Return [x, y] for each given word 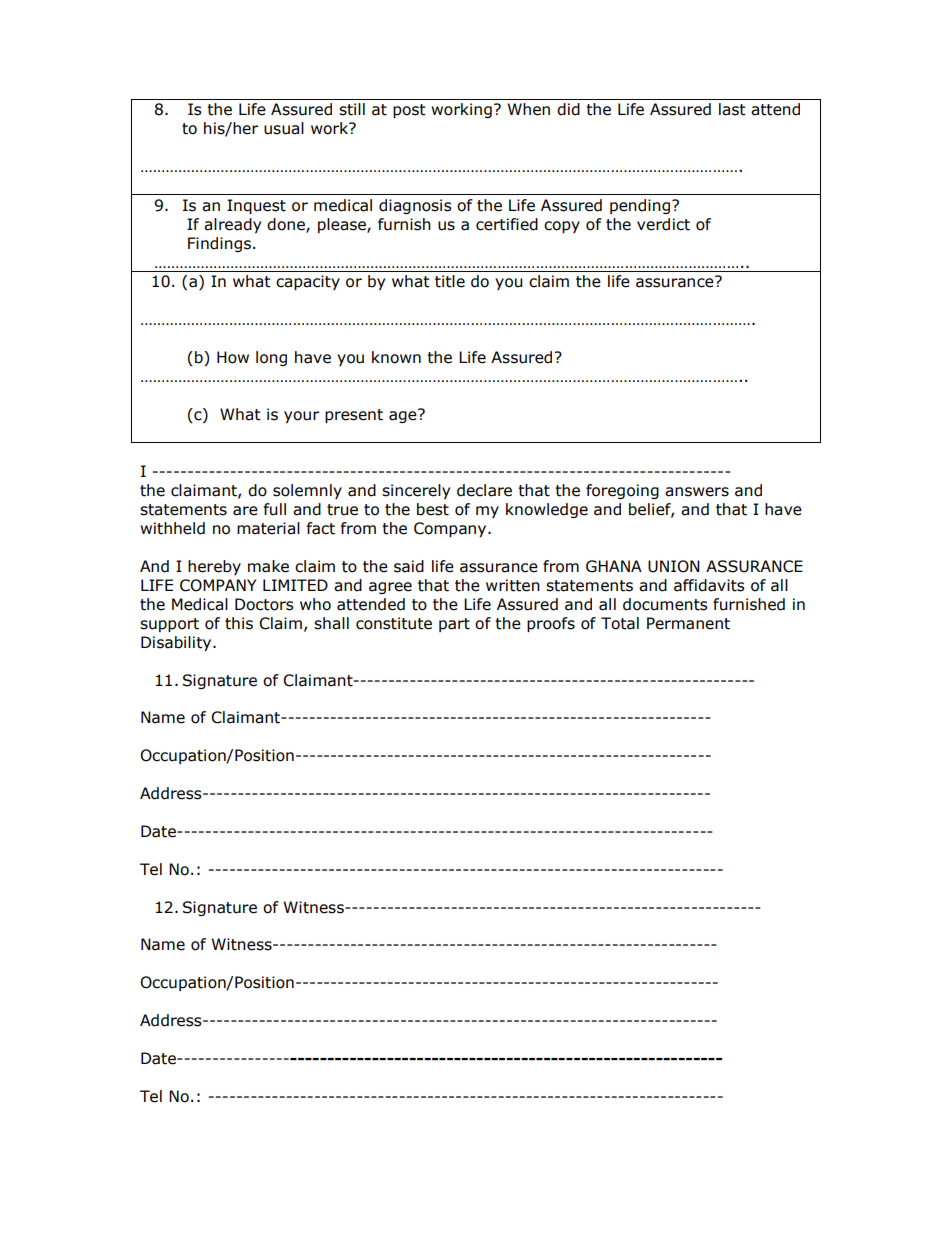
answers [697, 492]
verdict [663, 224]
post [409, 111]
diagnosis [415, 206]
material [268, 528]
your [301, 417]
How [233, 357]
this [239, 623]
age [404, 416]
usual [284, 128]
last [732, 109]
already [232, 225]
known [396, 357]
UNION [674, 566]
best [433, 509]
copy [562, 227]
